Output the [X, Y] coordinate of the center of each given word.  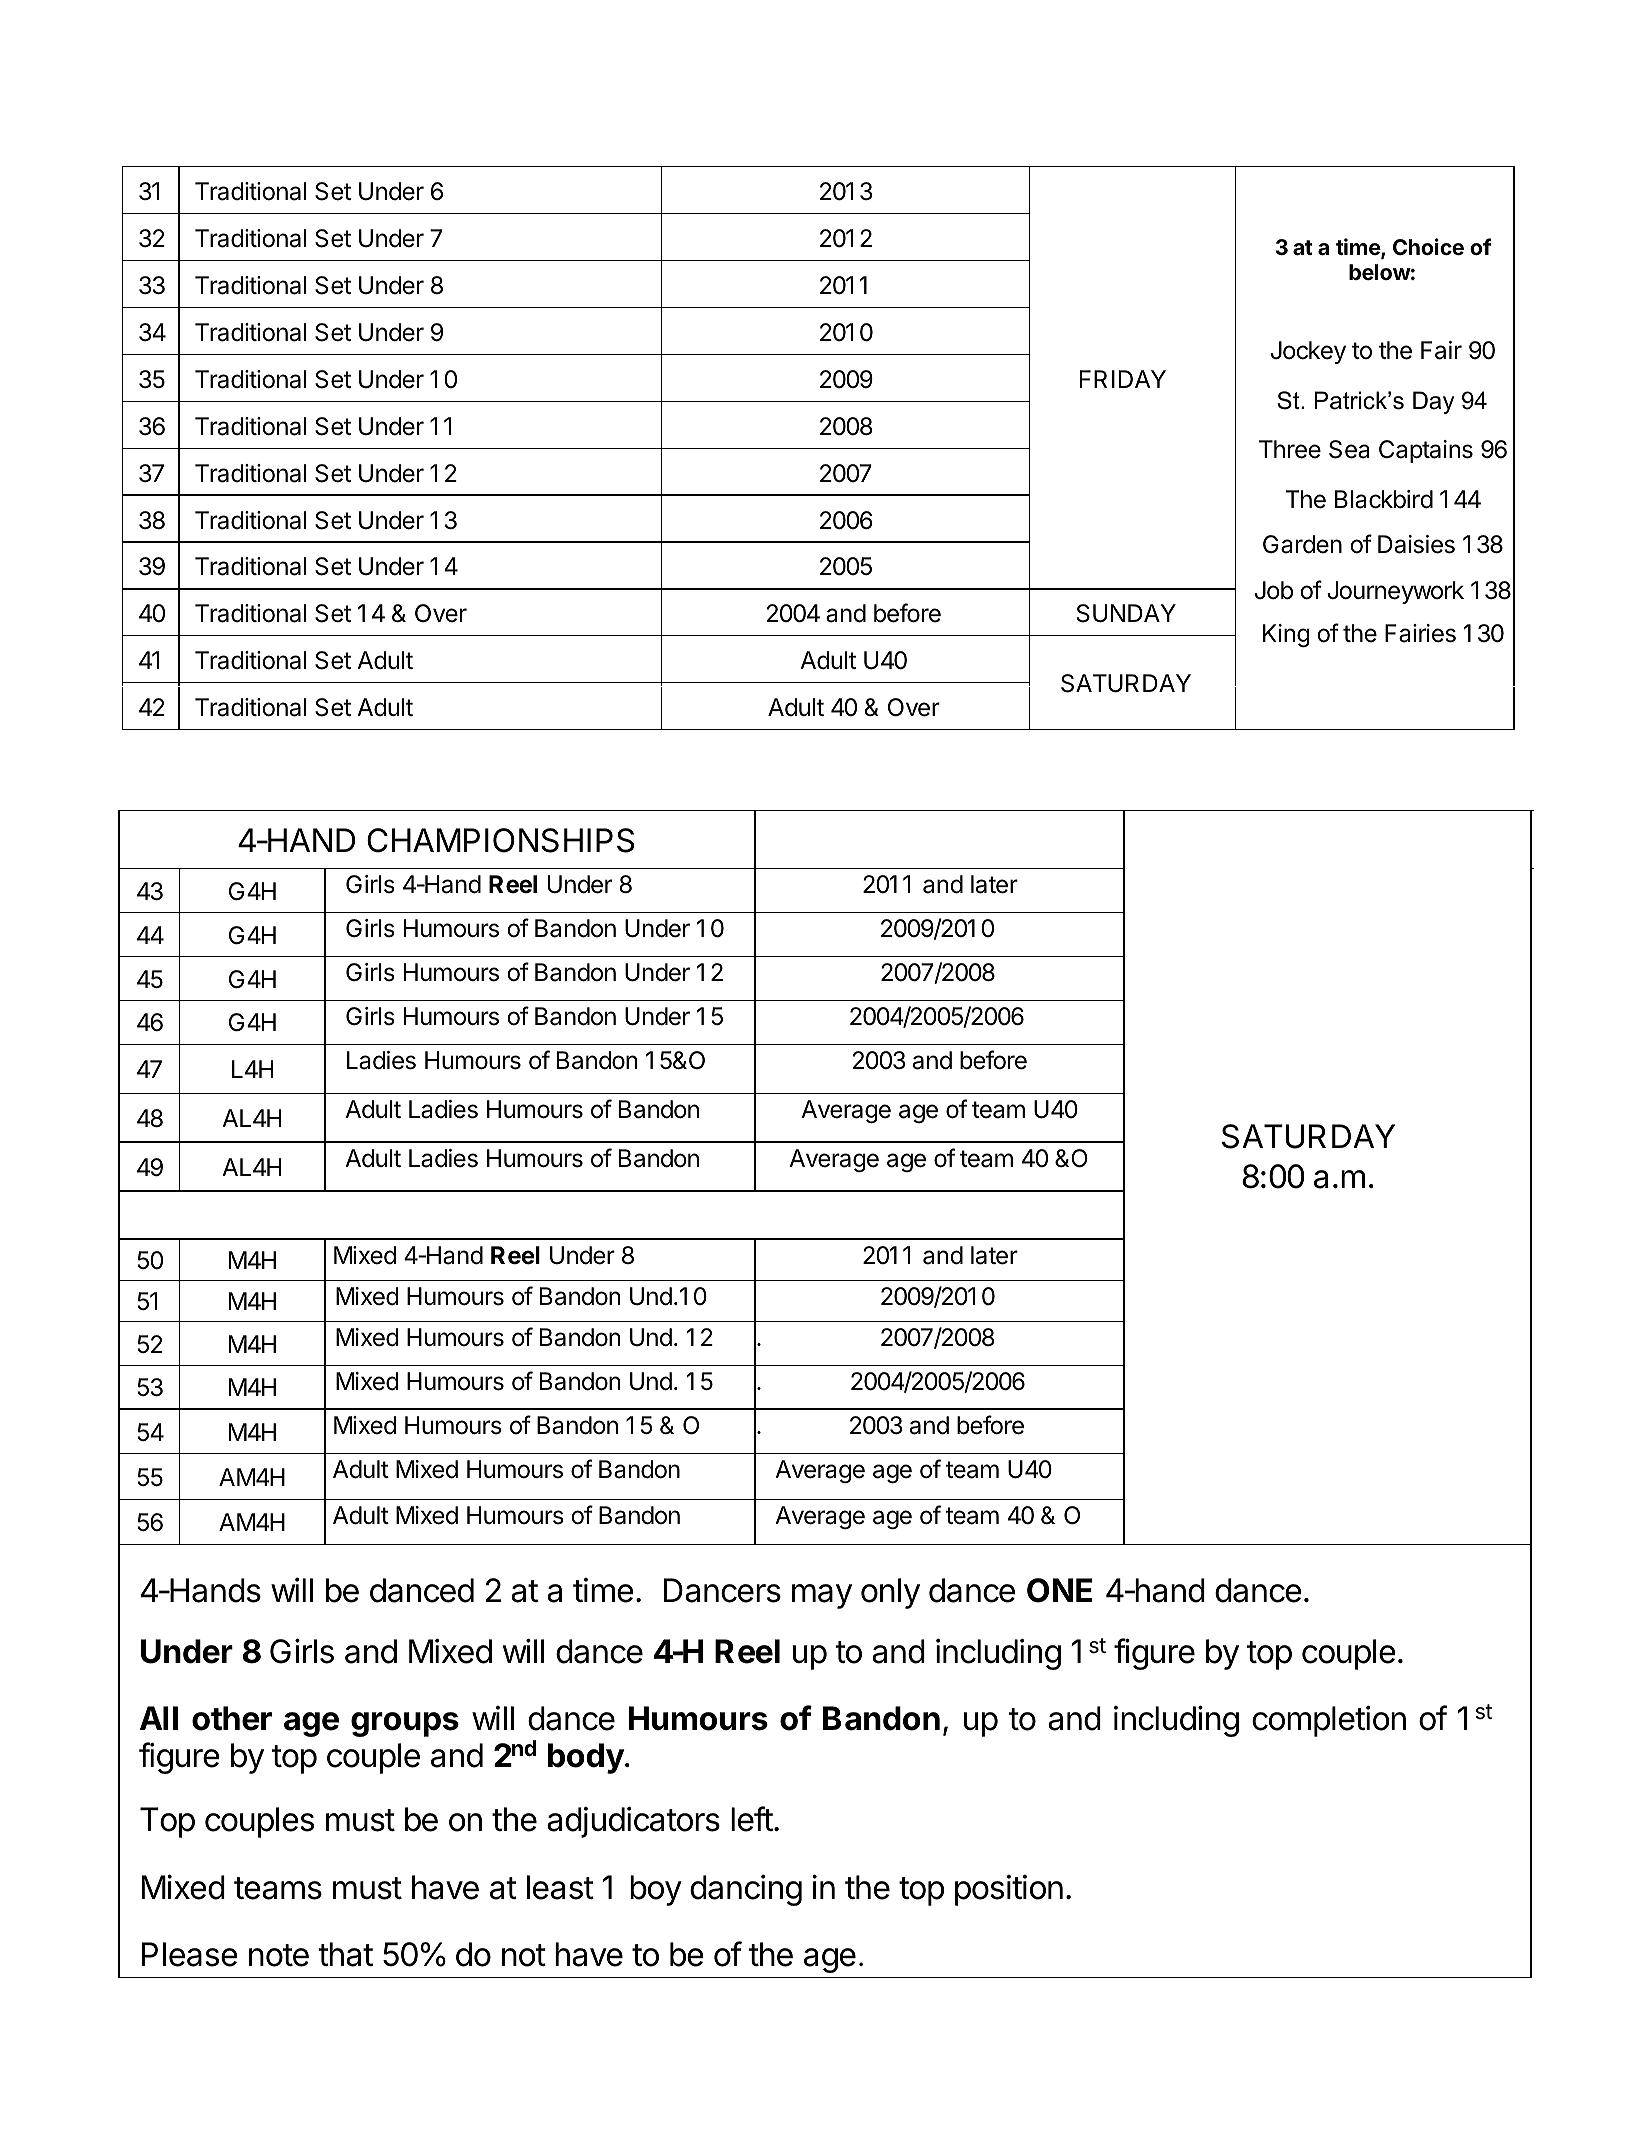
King [1286, 636]
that [346, 1954]
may [822, 1596]
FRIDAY [1123, 379]
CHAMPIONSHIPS [500, 840]
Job [1274, 590]
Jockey [1308, 352]
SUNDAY [1126, 613]
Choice [1428, 247]
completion [1329, 1721]
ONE [1059, 1590]
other [232, 1718]
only [890, 1593]
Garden [1302, 544]
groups [405, 1724]
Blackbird [1384, 499]
